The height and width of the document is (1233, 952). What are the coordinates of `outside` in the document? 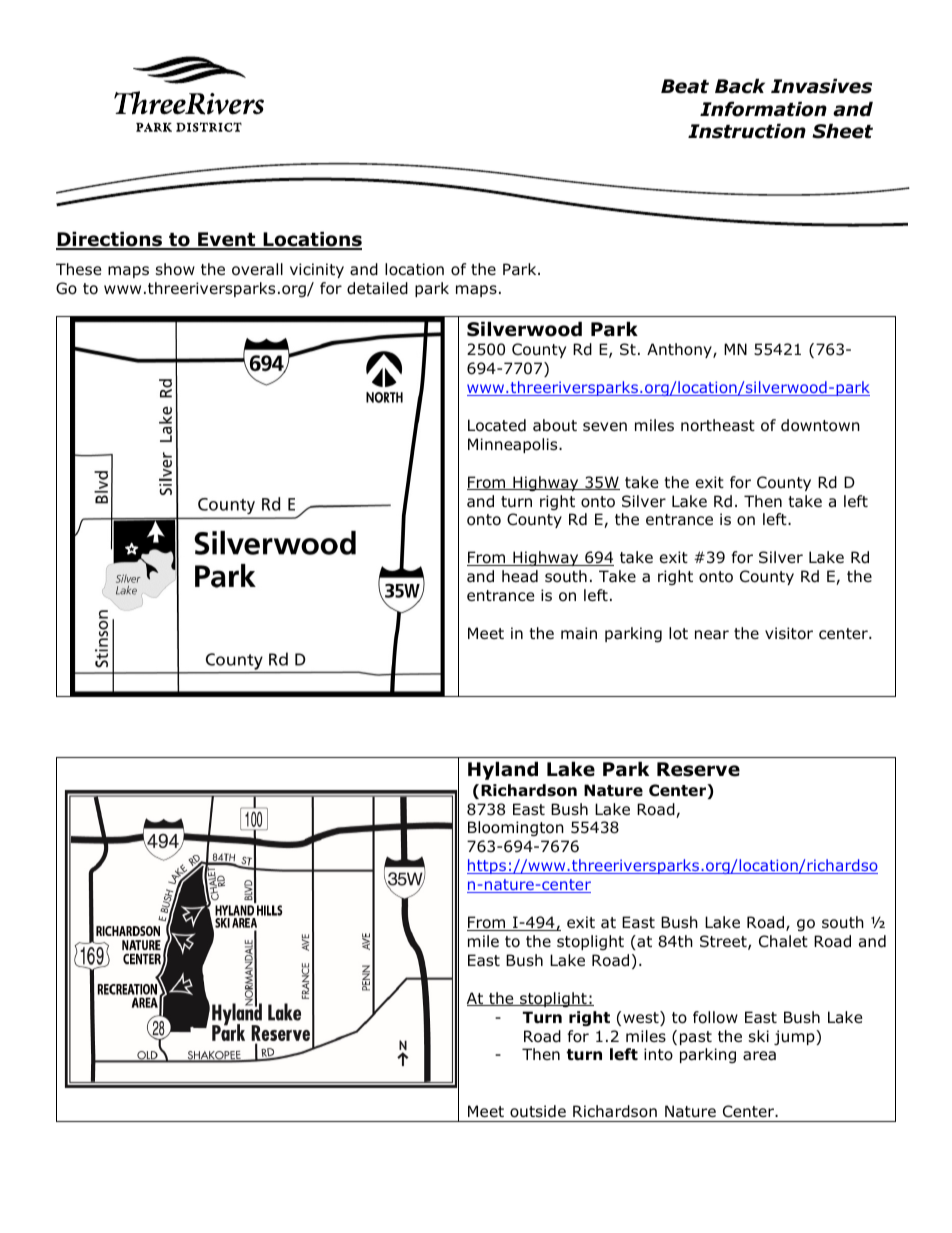 It's located at (538, 1111).
